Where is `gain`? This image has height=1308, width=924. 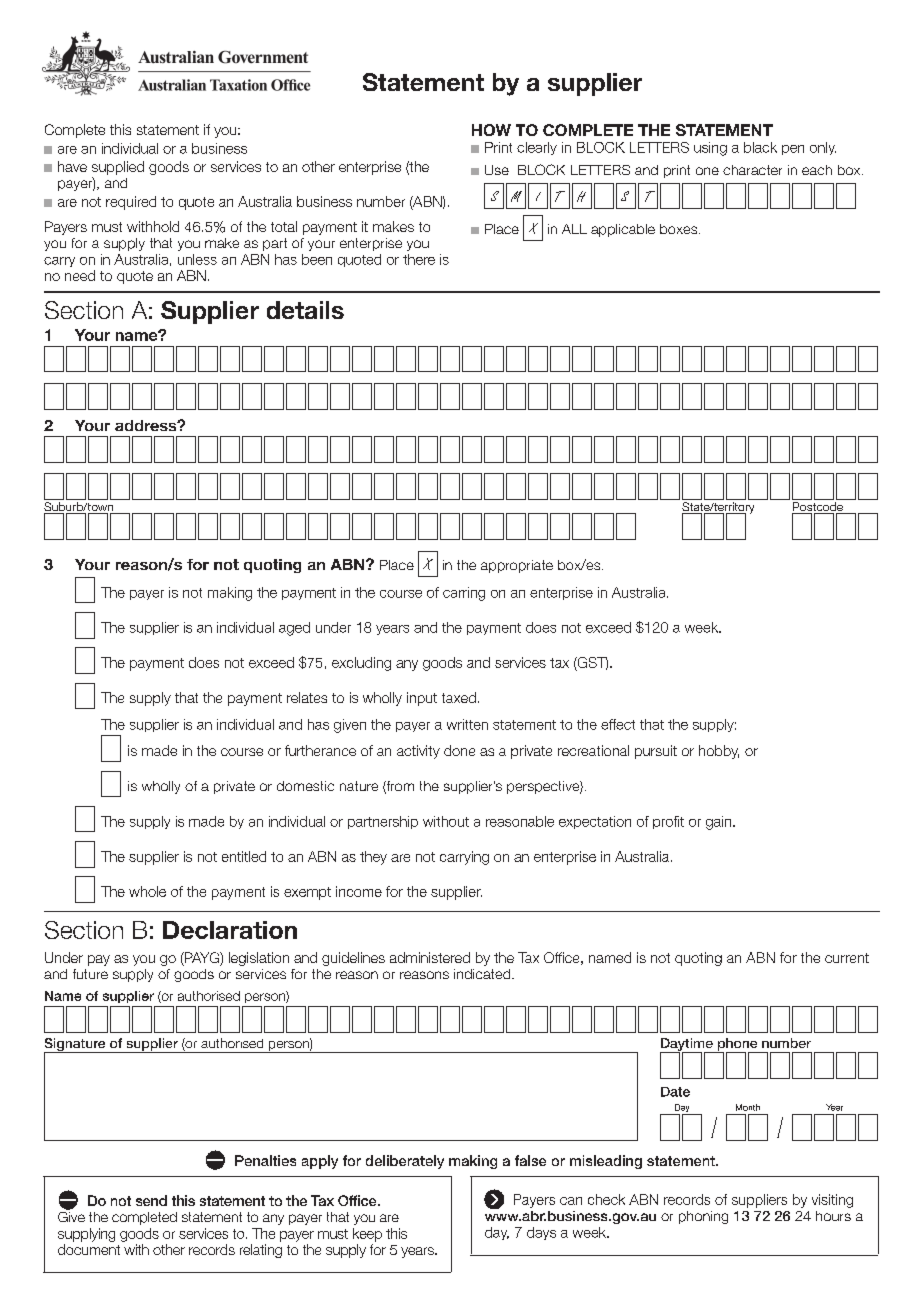
gain is located at coordinates (718, 823).
